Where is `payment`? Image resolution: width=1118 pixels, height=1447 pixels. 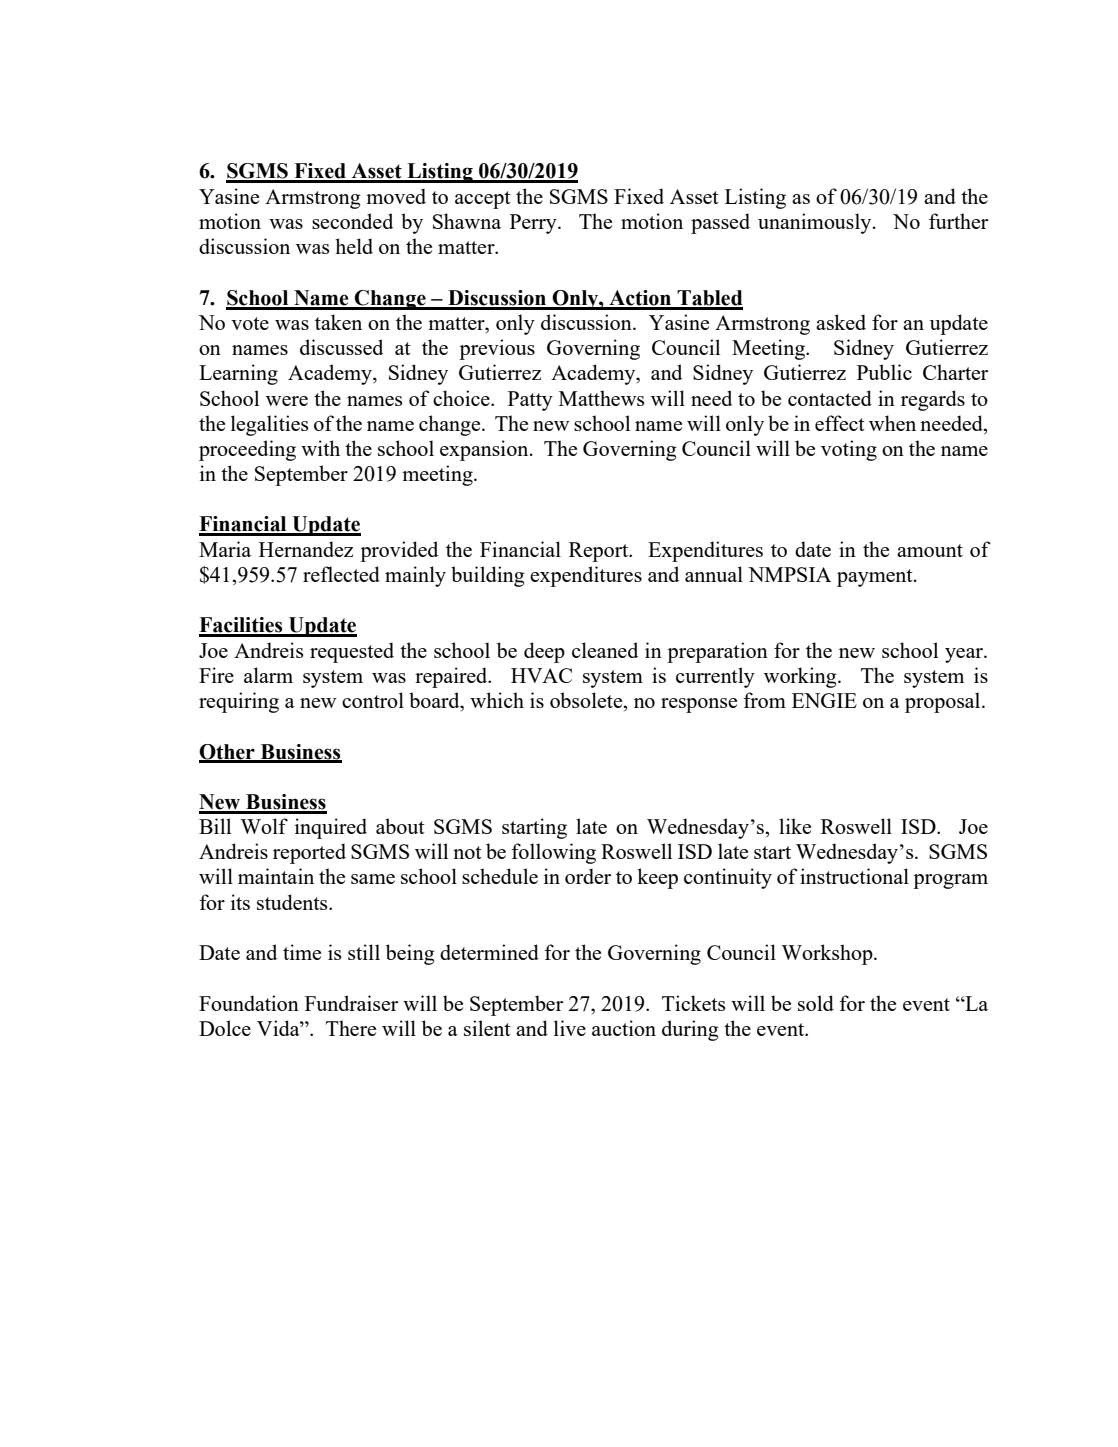 payment is located at coordinates (876, 578).
